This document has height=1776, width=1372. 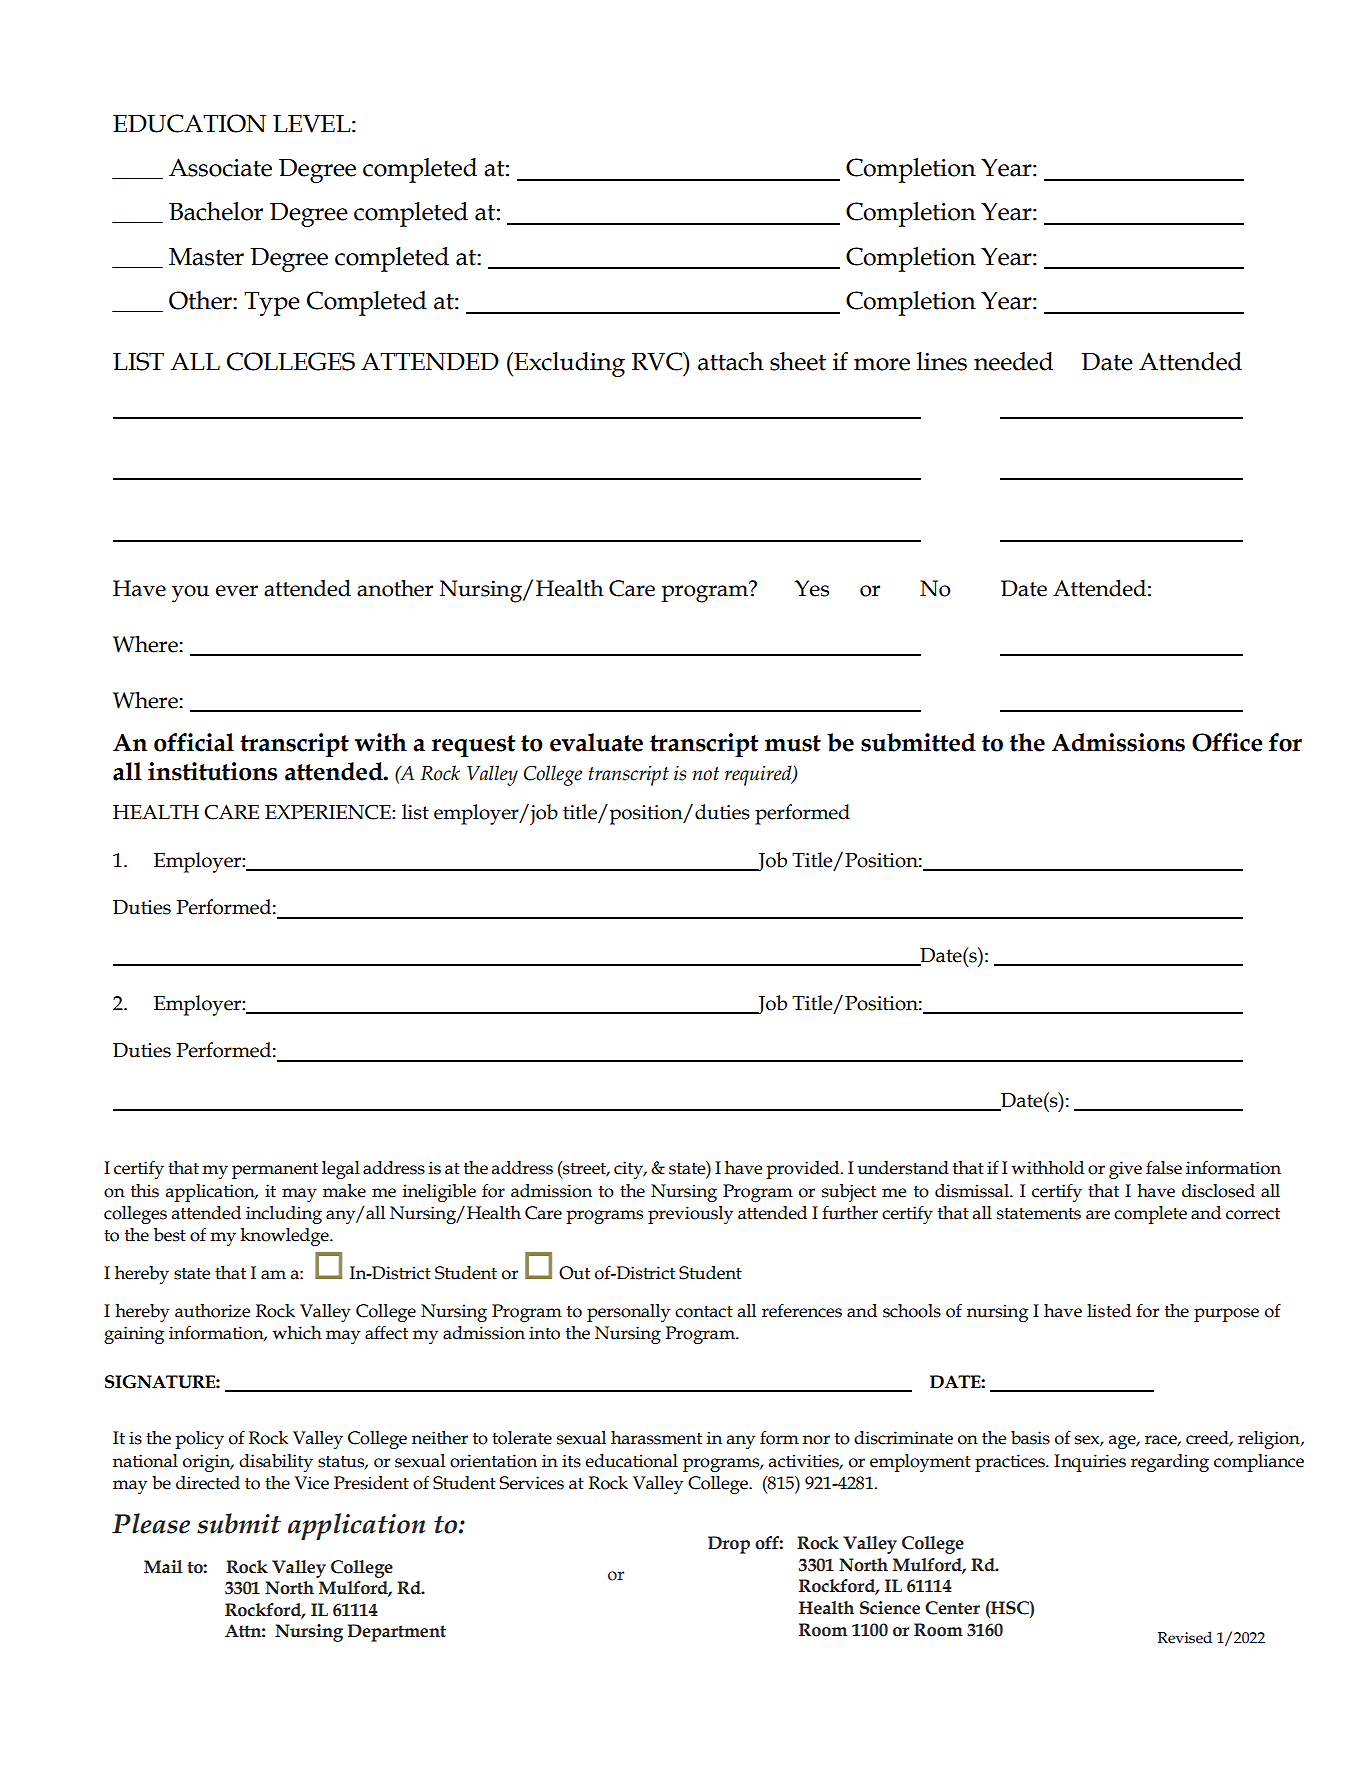 I want to click on institutions, so click(x=212, y=771).
